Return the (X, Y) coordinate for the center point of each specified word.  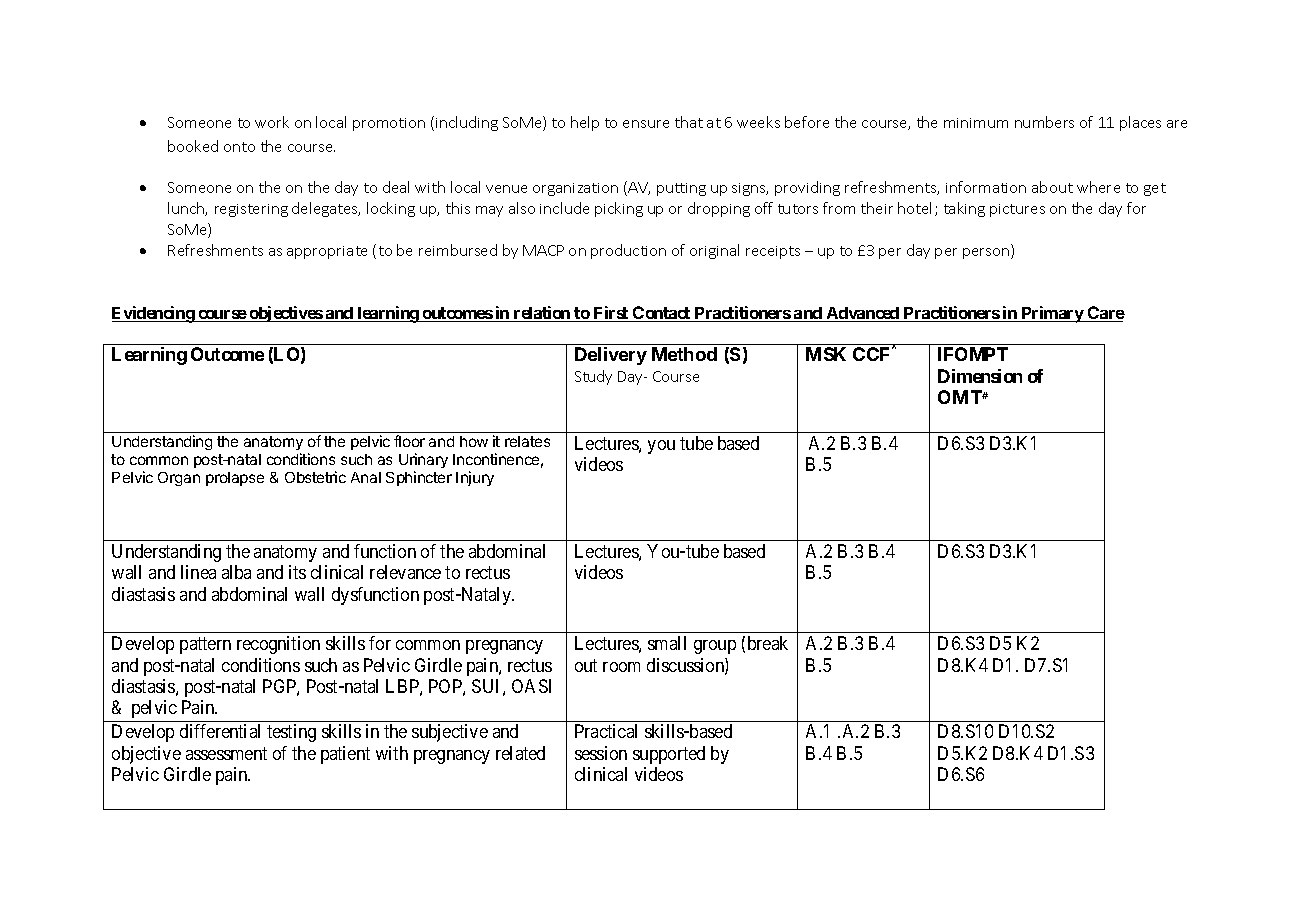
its (297, 572)
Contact (662, 314)
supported (669, 755)
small (667, 643)
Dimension (980, 376)
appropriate (327, 252)
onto (239, 147)
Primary (1052, 314)
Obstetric (315, 477)
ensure (646, 124)
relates (527, 441)
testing (291, 733)
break (768, 643)
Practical (606, 731)
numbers (1044, 122)
